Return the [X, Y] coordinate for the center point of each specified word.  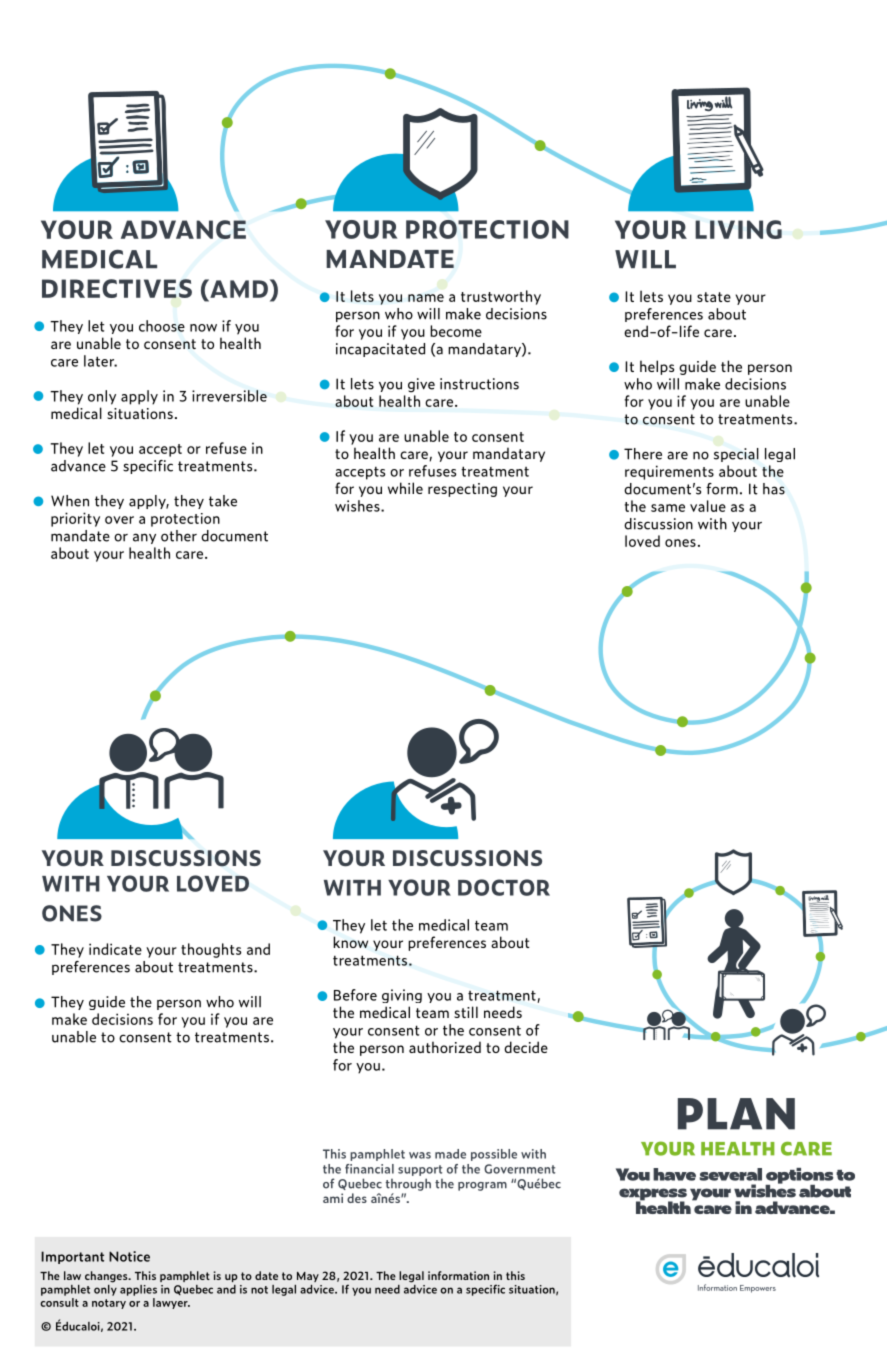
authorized [445, 1047]
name [426, 298]
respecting [462, 490]
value [708, 506]
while [405, 488]
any [144, 538]
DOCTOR [504, 887]
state [714, 297]
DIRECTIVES [117, 288]
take [223, 501]
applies [138, 1290]
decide [526, 1047]
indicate [115, 949]
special [736, 455]
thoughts [211, 950]
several [730, 1174]
